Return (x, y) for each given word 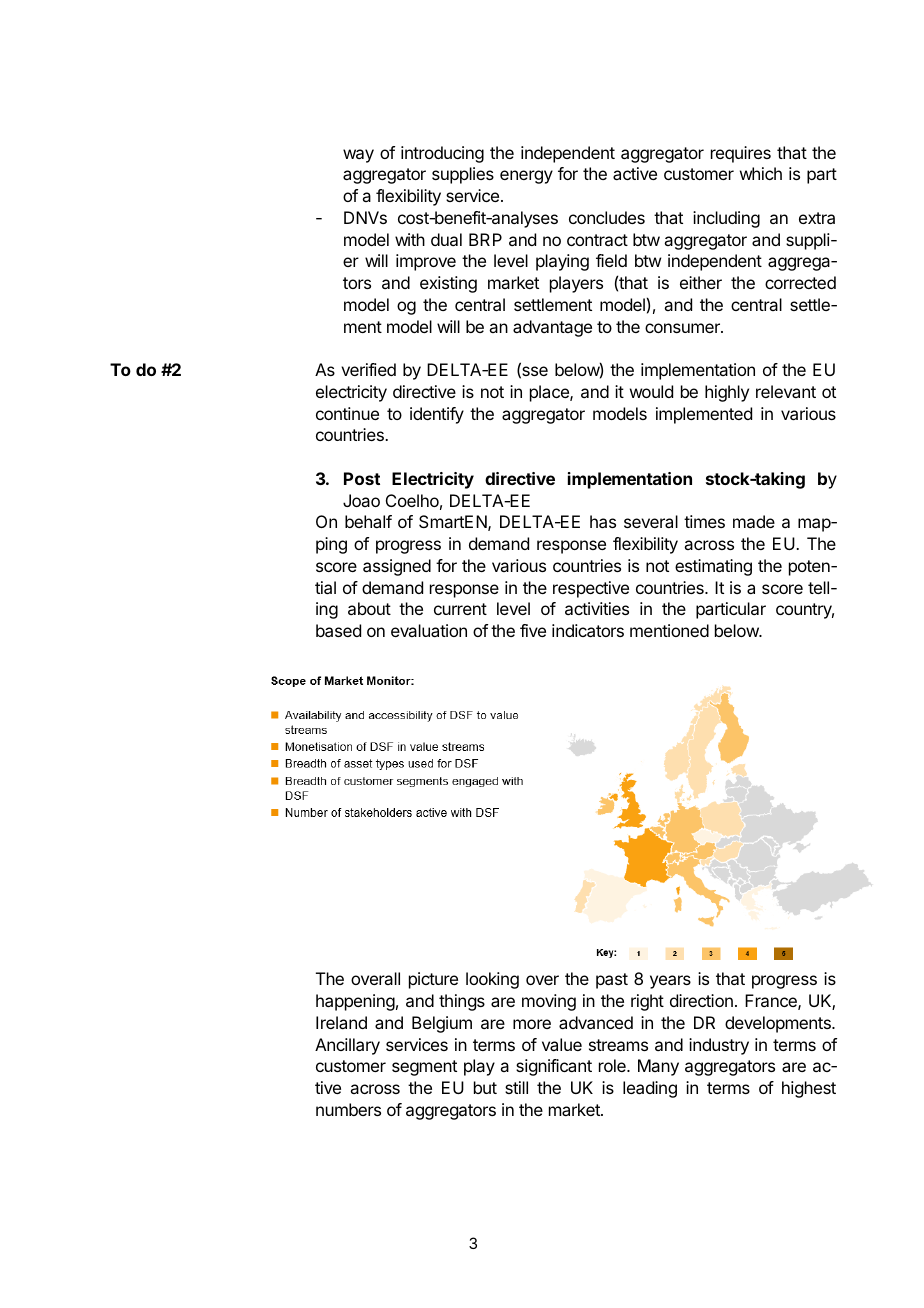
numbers (348, 1109)
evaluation (429, 630)
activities (597, 608)
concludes (607, 217)
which (761, 173)
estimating (713, 567)
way (358, 156)
